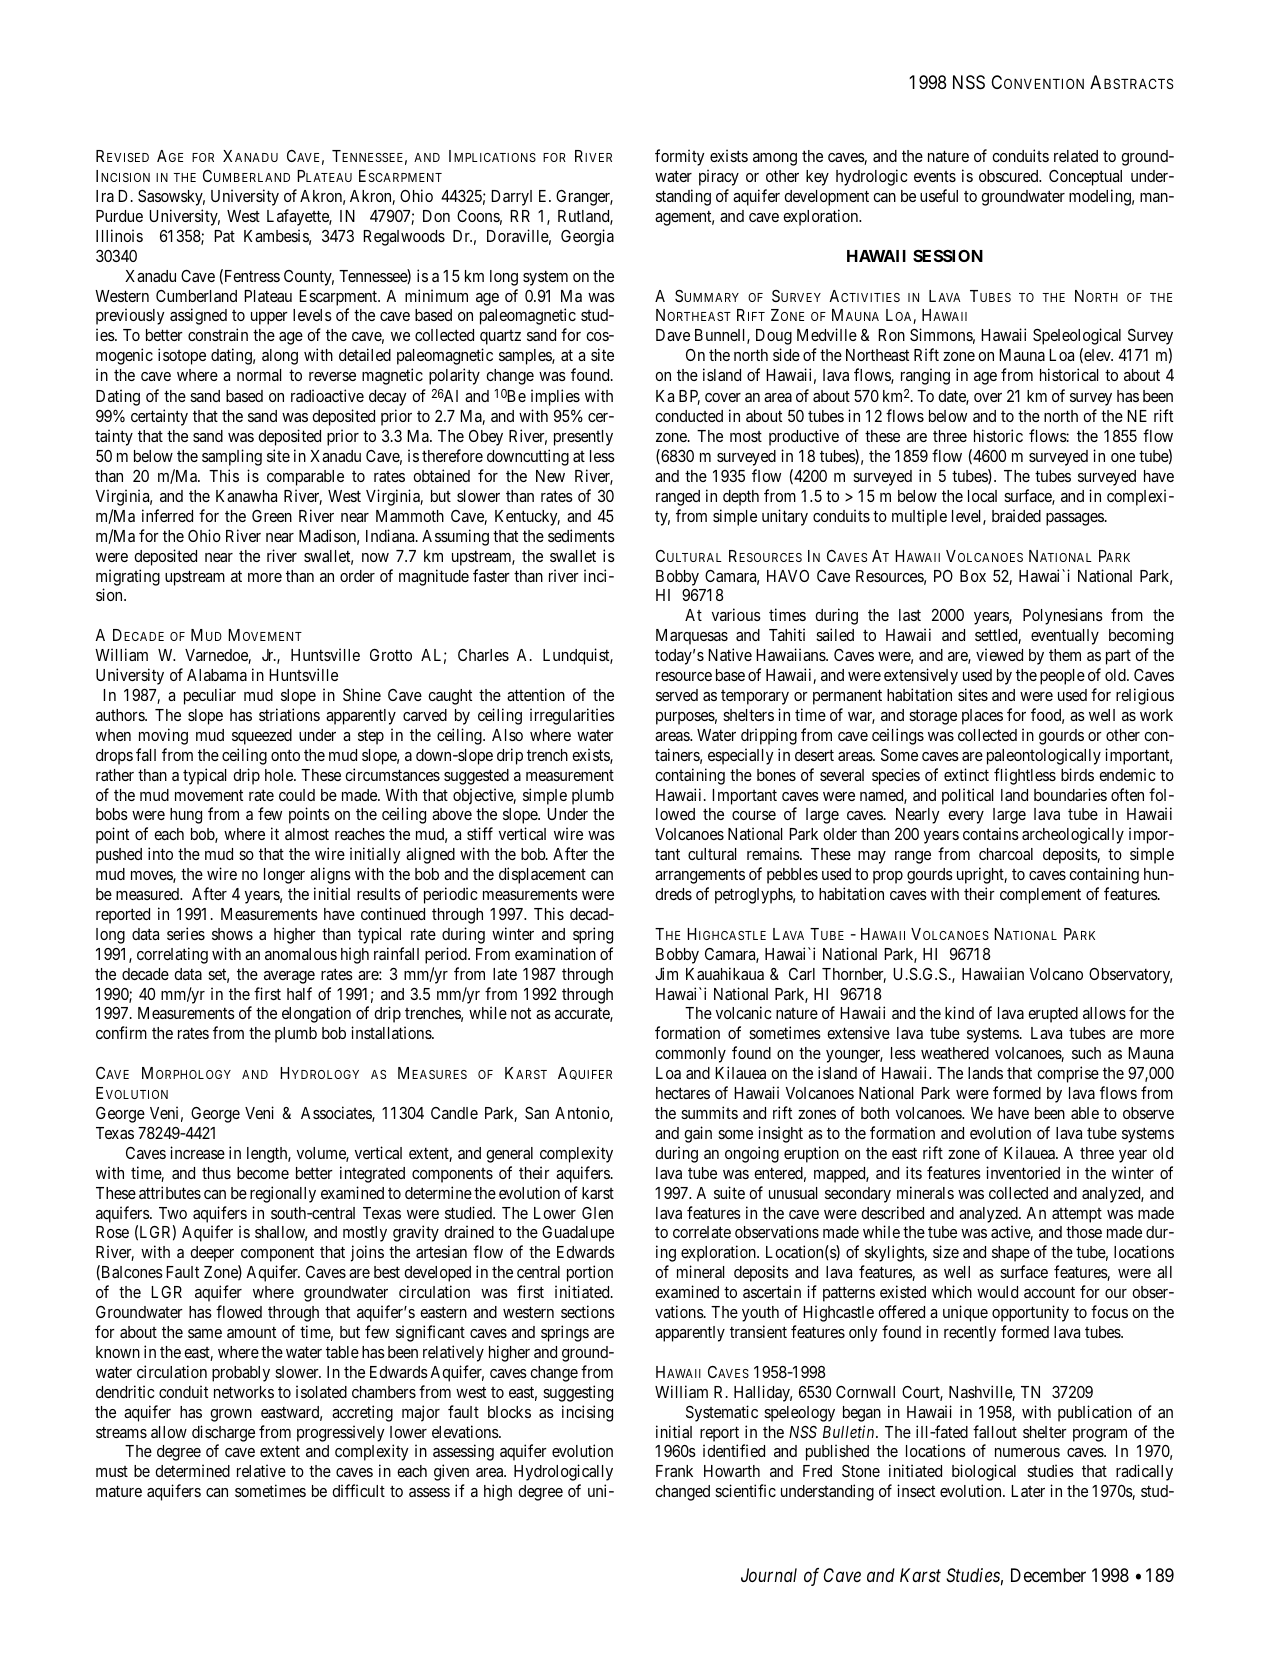 The image size is (1269, 1661). I want to click on hectares, so click(683, 1093).
